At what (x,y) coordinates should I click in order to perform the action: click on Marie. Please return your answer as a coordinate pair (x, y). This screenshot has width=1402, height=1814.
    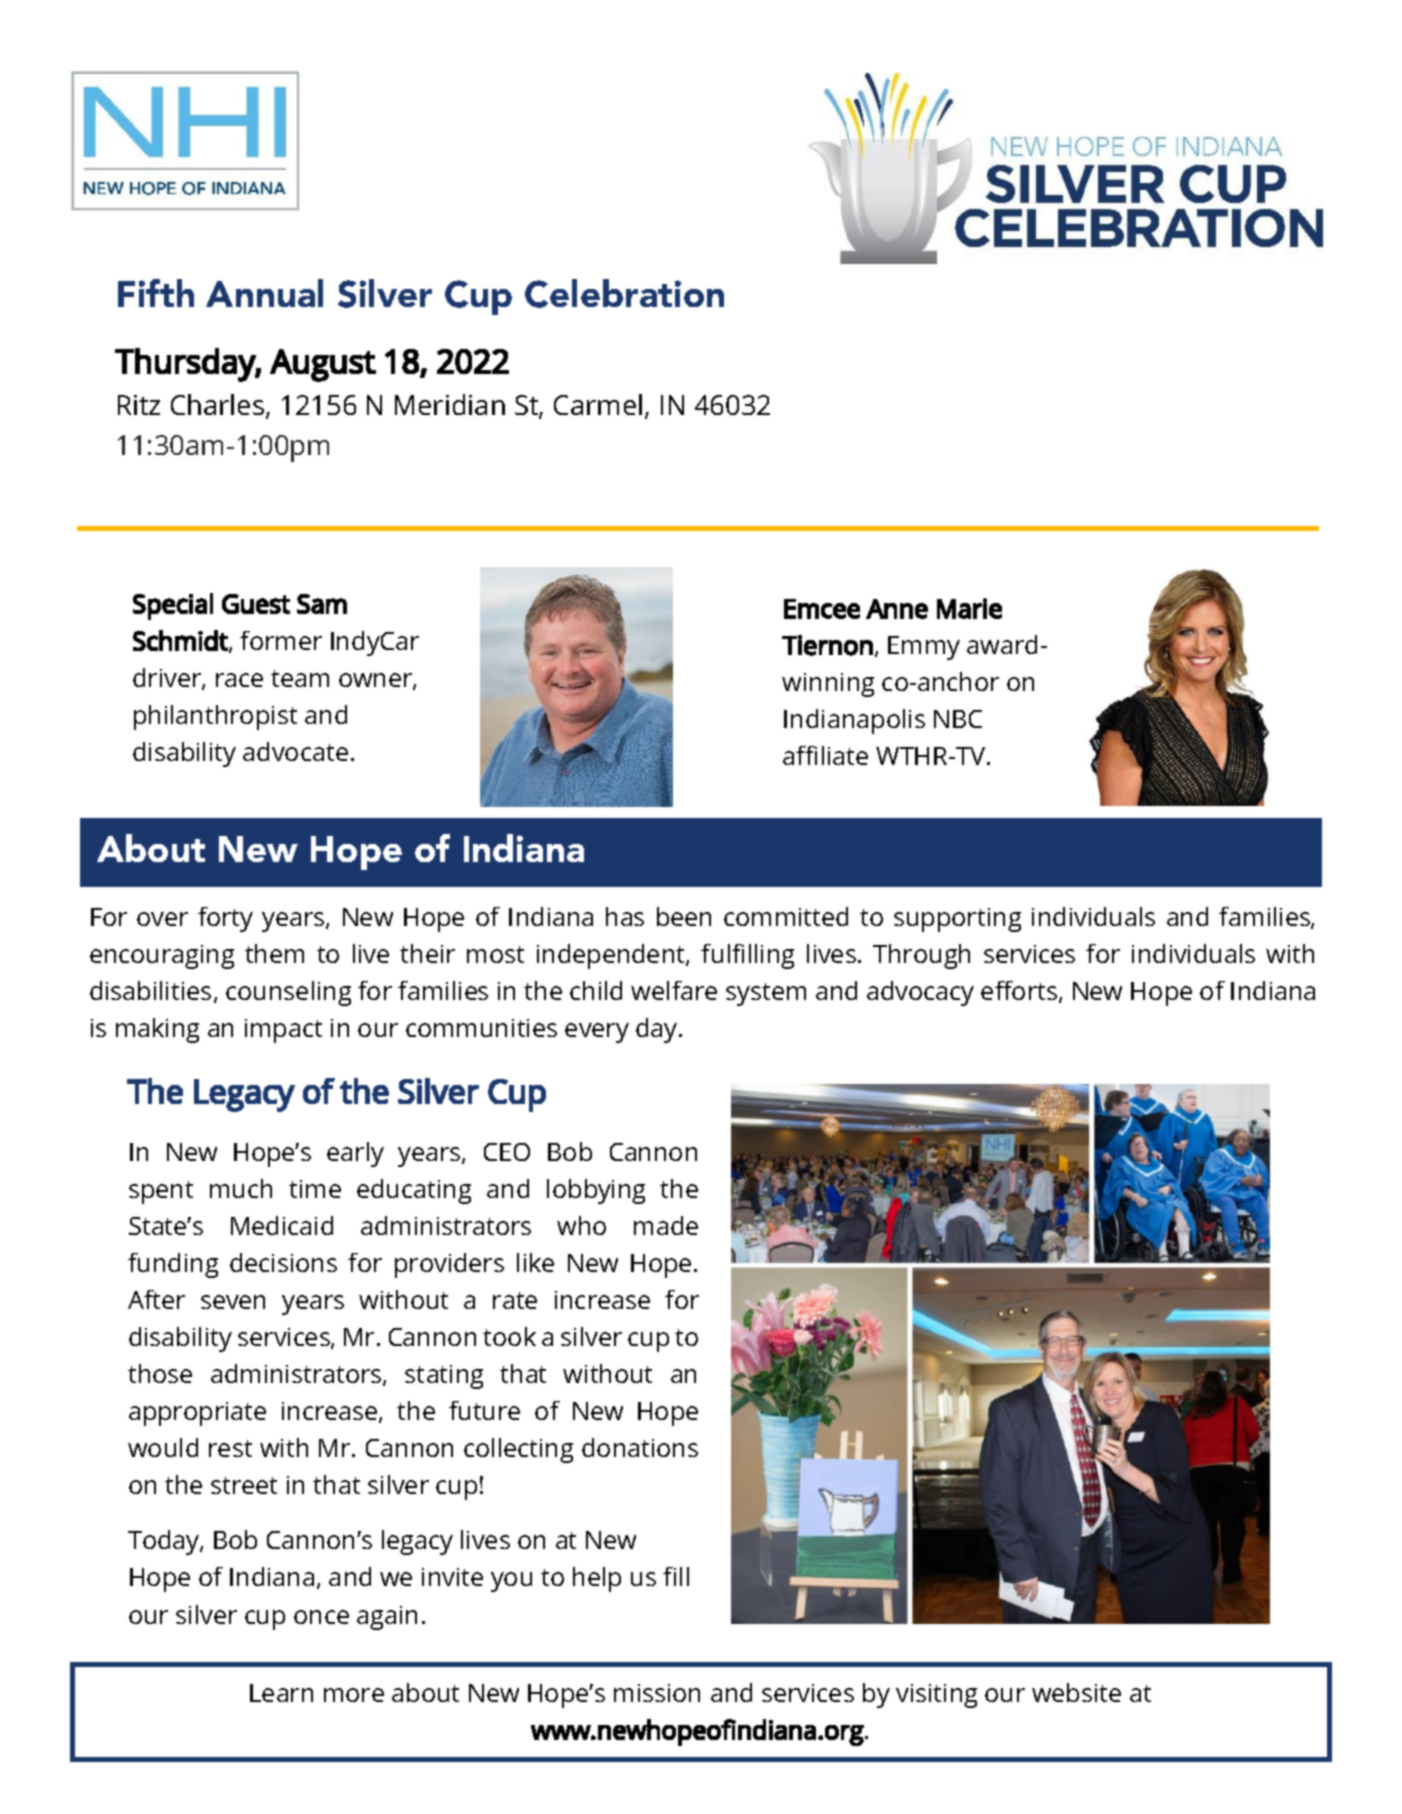
    Looking at the image, I should click on (969, 608).
